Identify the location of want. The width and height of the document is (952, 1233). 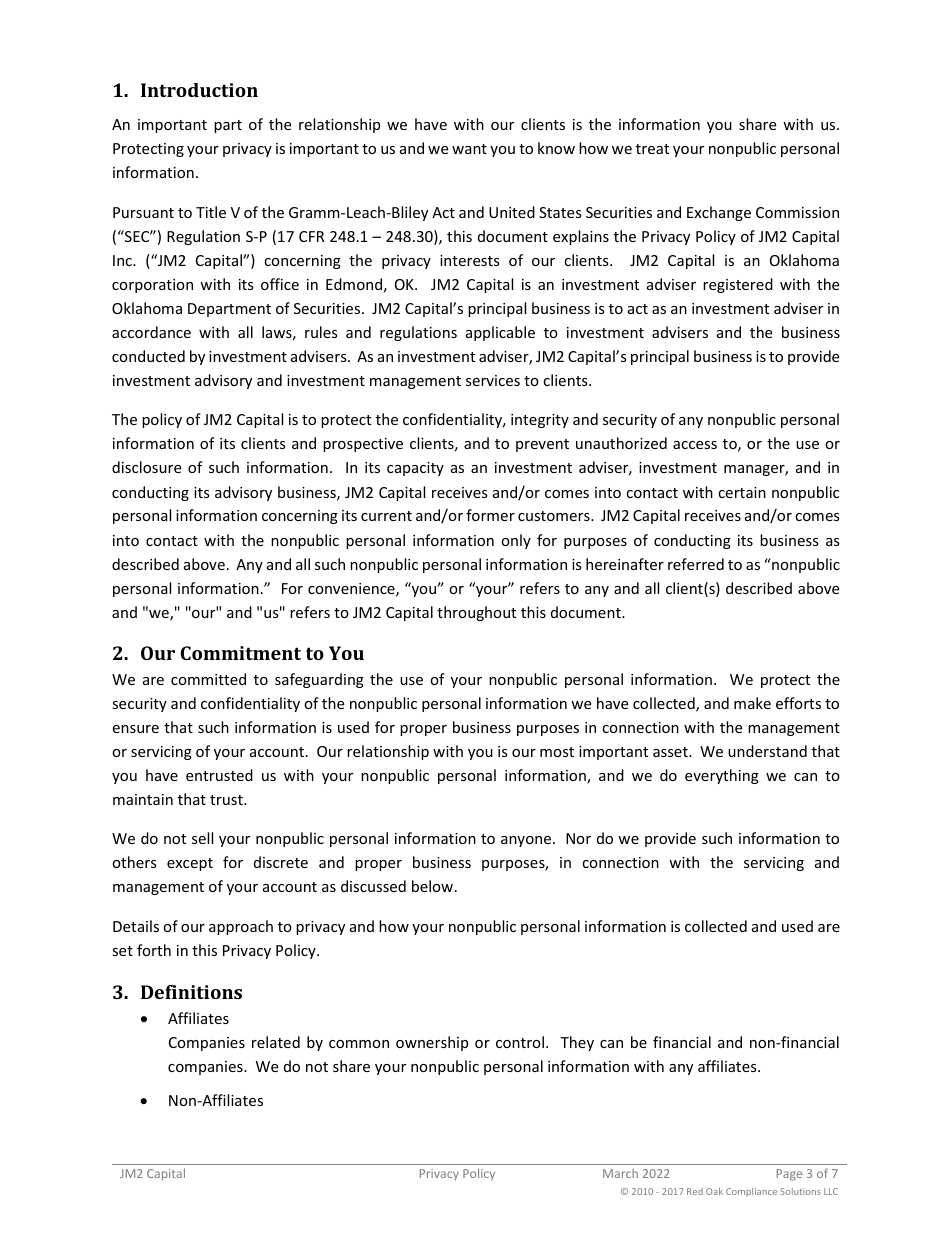
(469, 149).
